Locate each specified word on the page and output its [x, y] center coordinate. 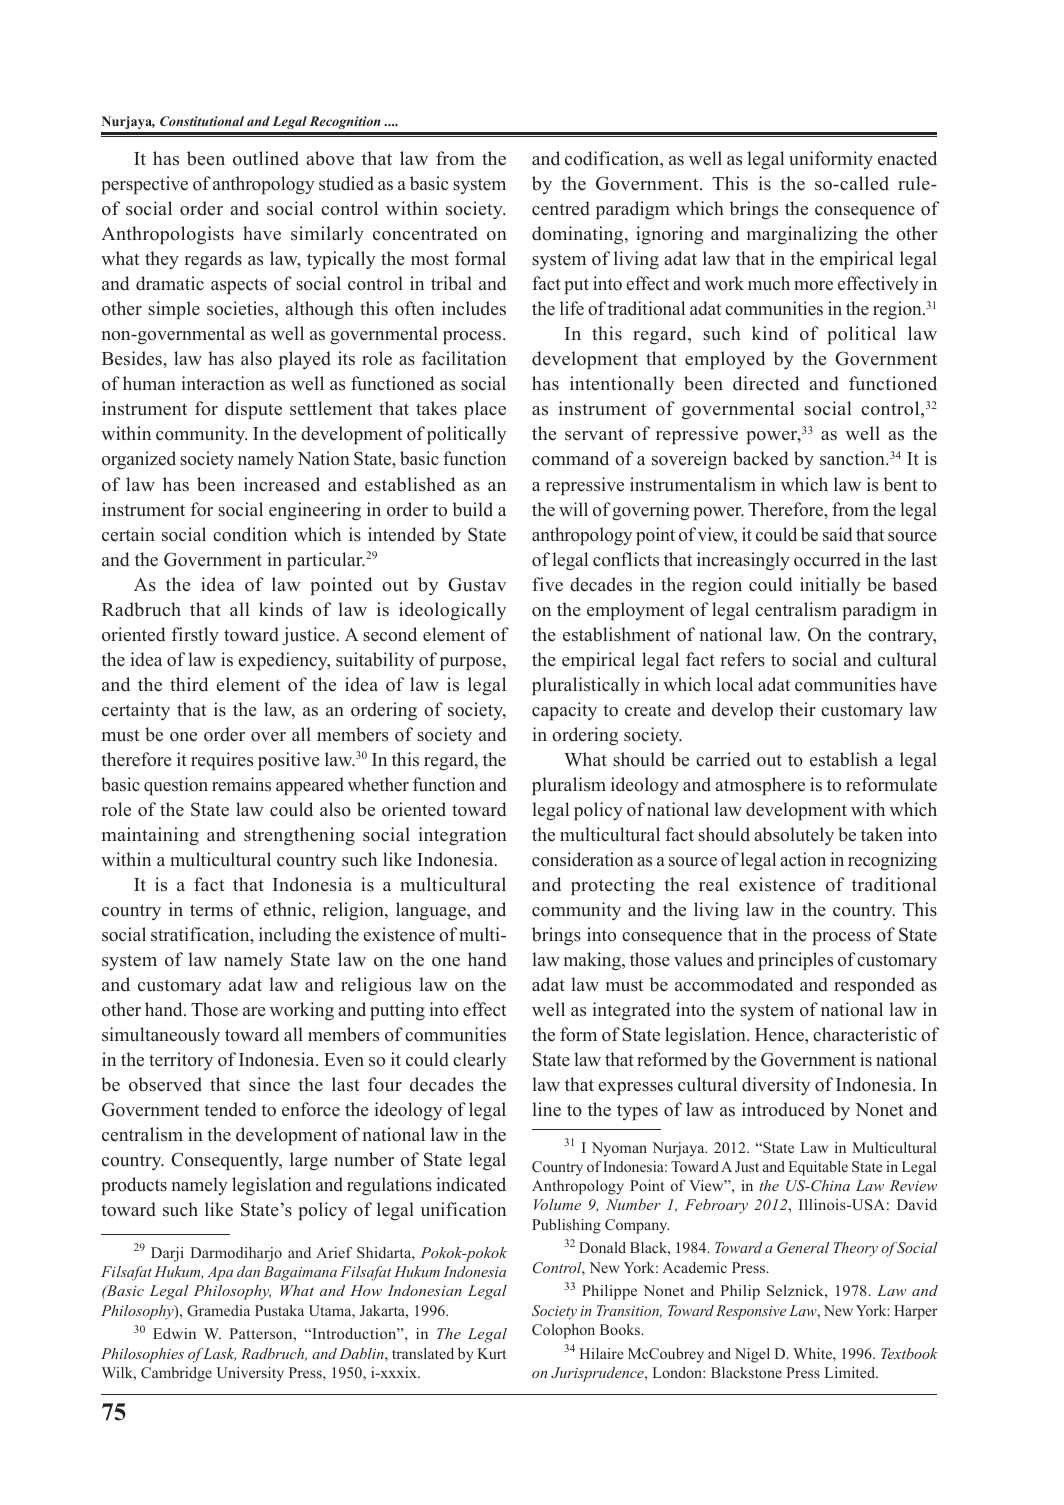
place [485, 410]
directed [766, 383]
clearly [479, 1061]
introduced [783, 1109]
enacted [907, 158]
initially [830, 586]
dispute [253, 410]
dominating [579, 235]
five [547, 584]
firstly [195, 636]
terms [211, 910]
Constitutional [202, 121]
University [250, 1374]
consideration [582, 859]
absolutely [794, 836]
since [269, 1084]
